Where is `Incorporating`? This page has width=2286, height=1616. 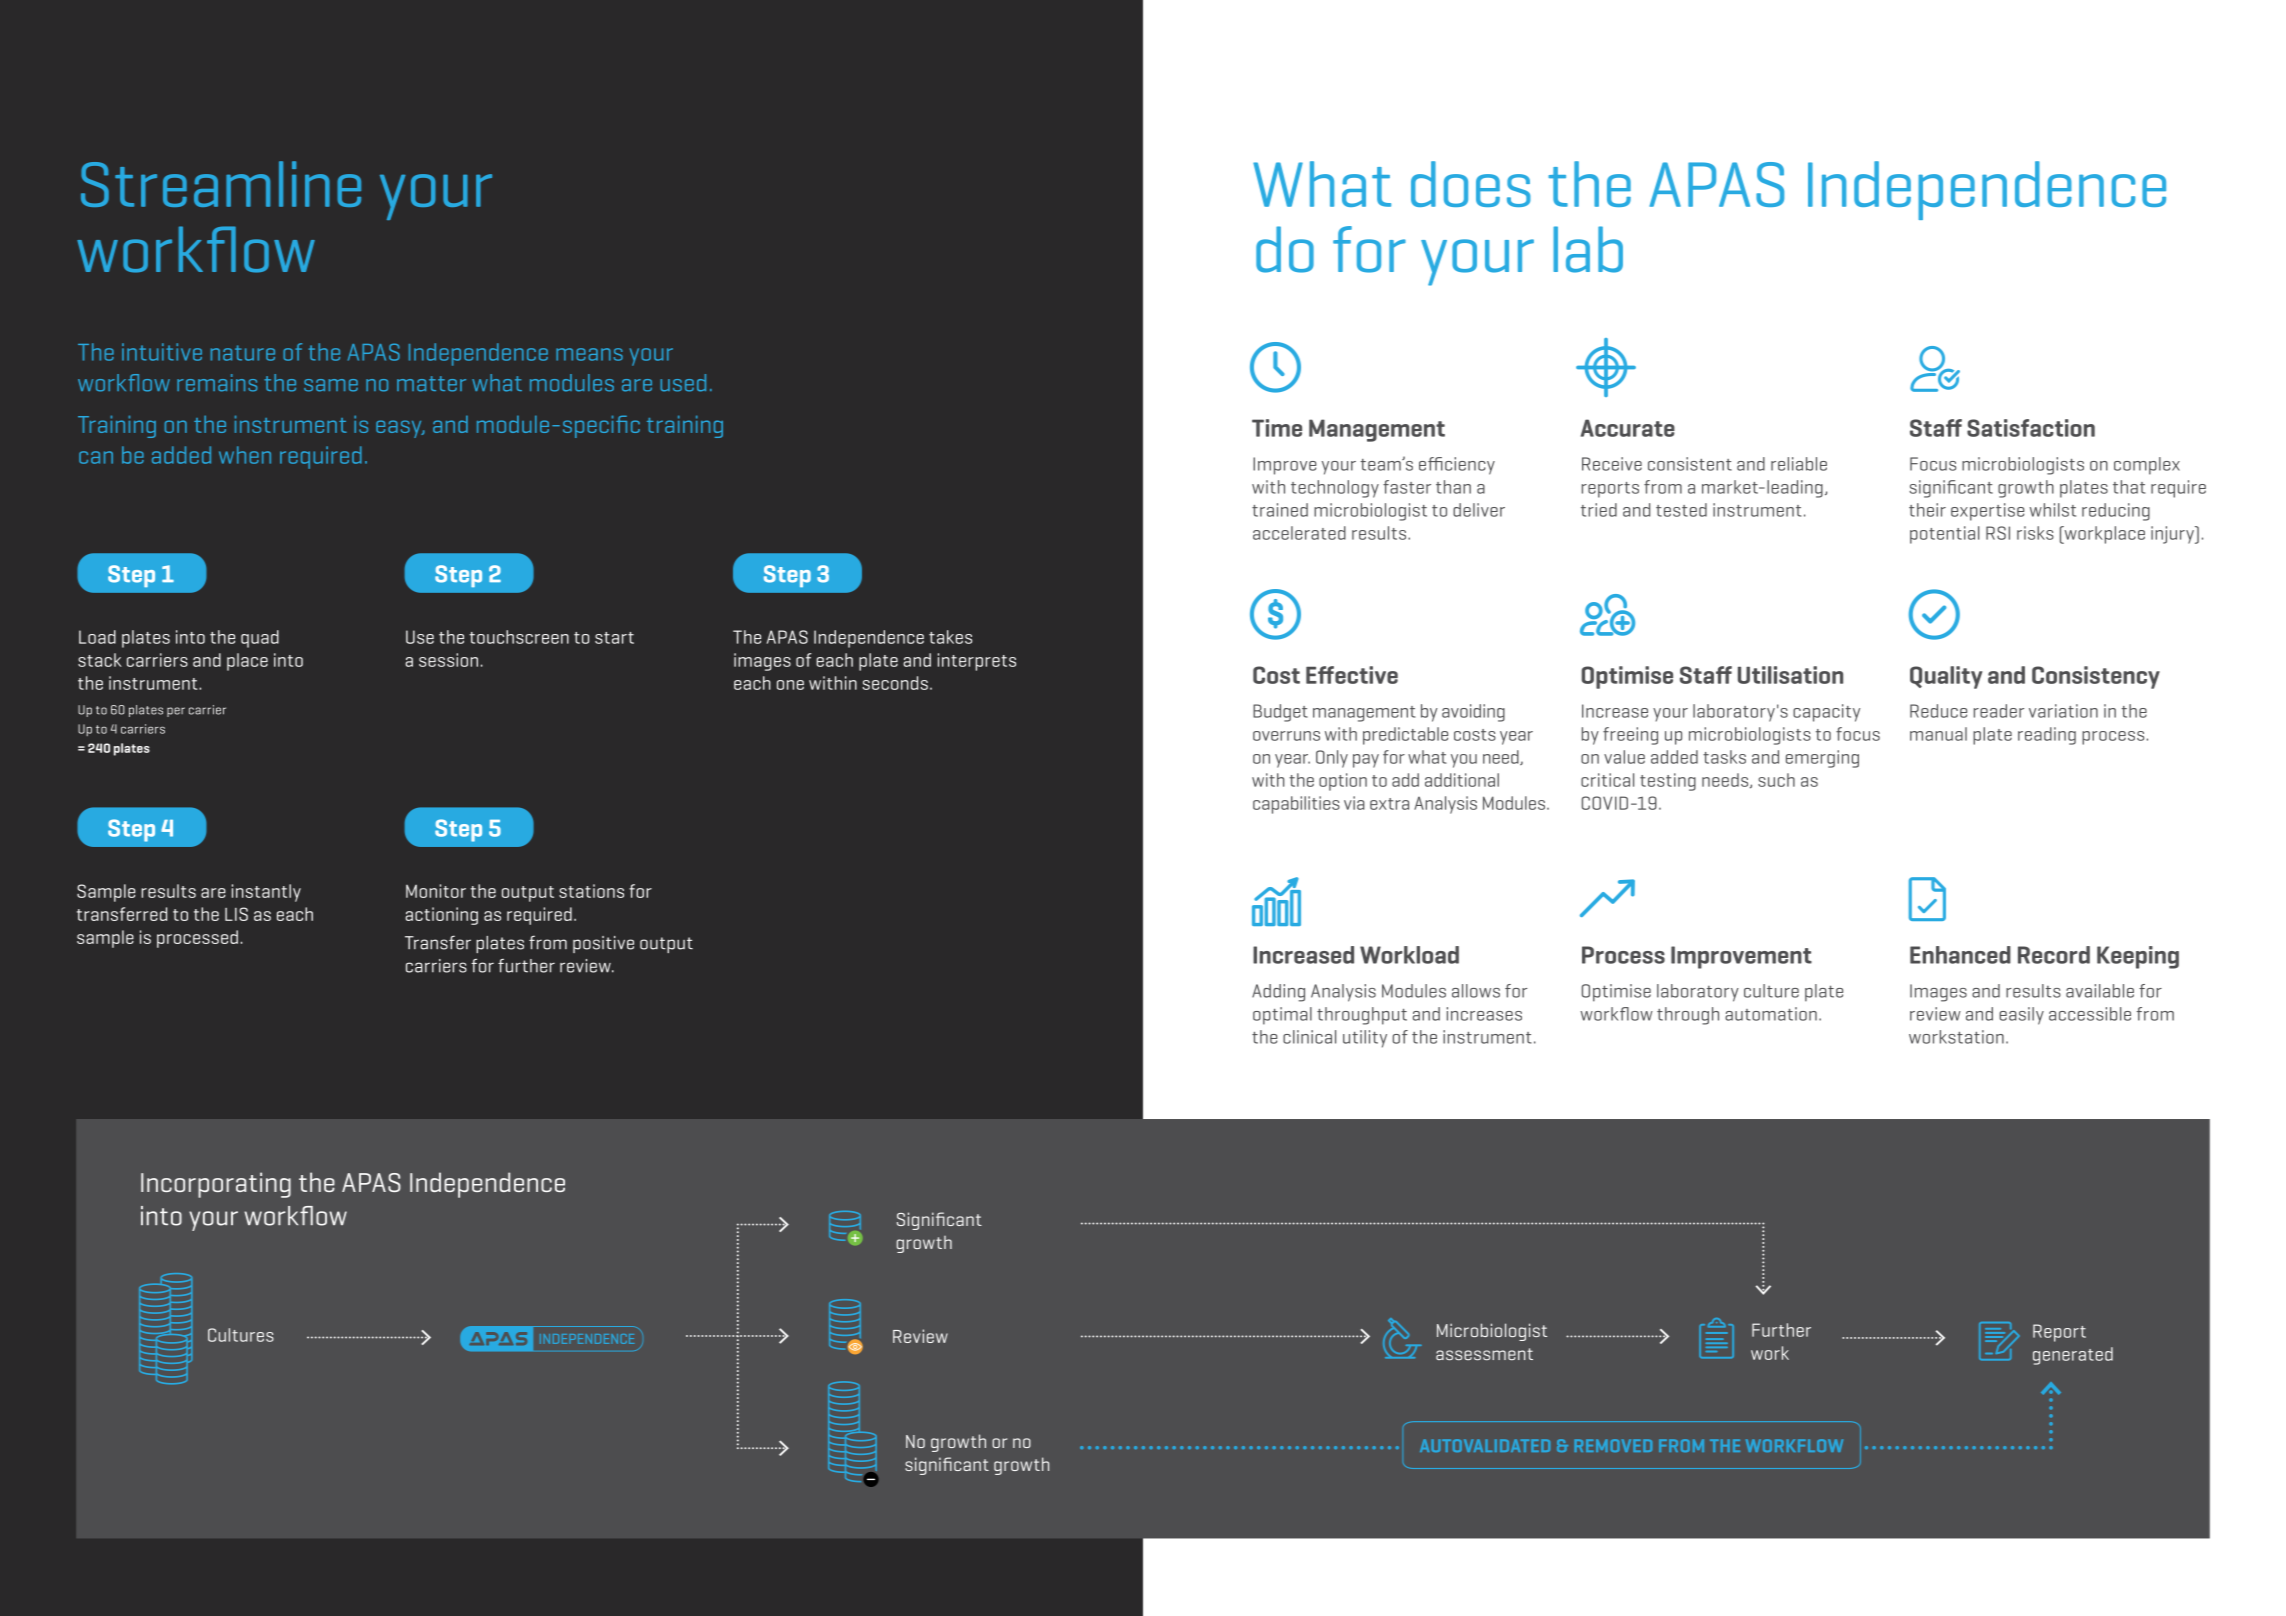
Incorporating is located at coordinates (216, 1185).
